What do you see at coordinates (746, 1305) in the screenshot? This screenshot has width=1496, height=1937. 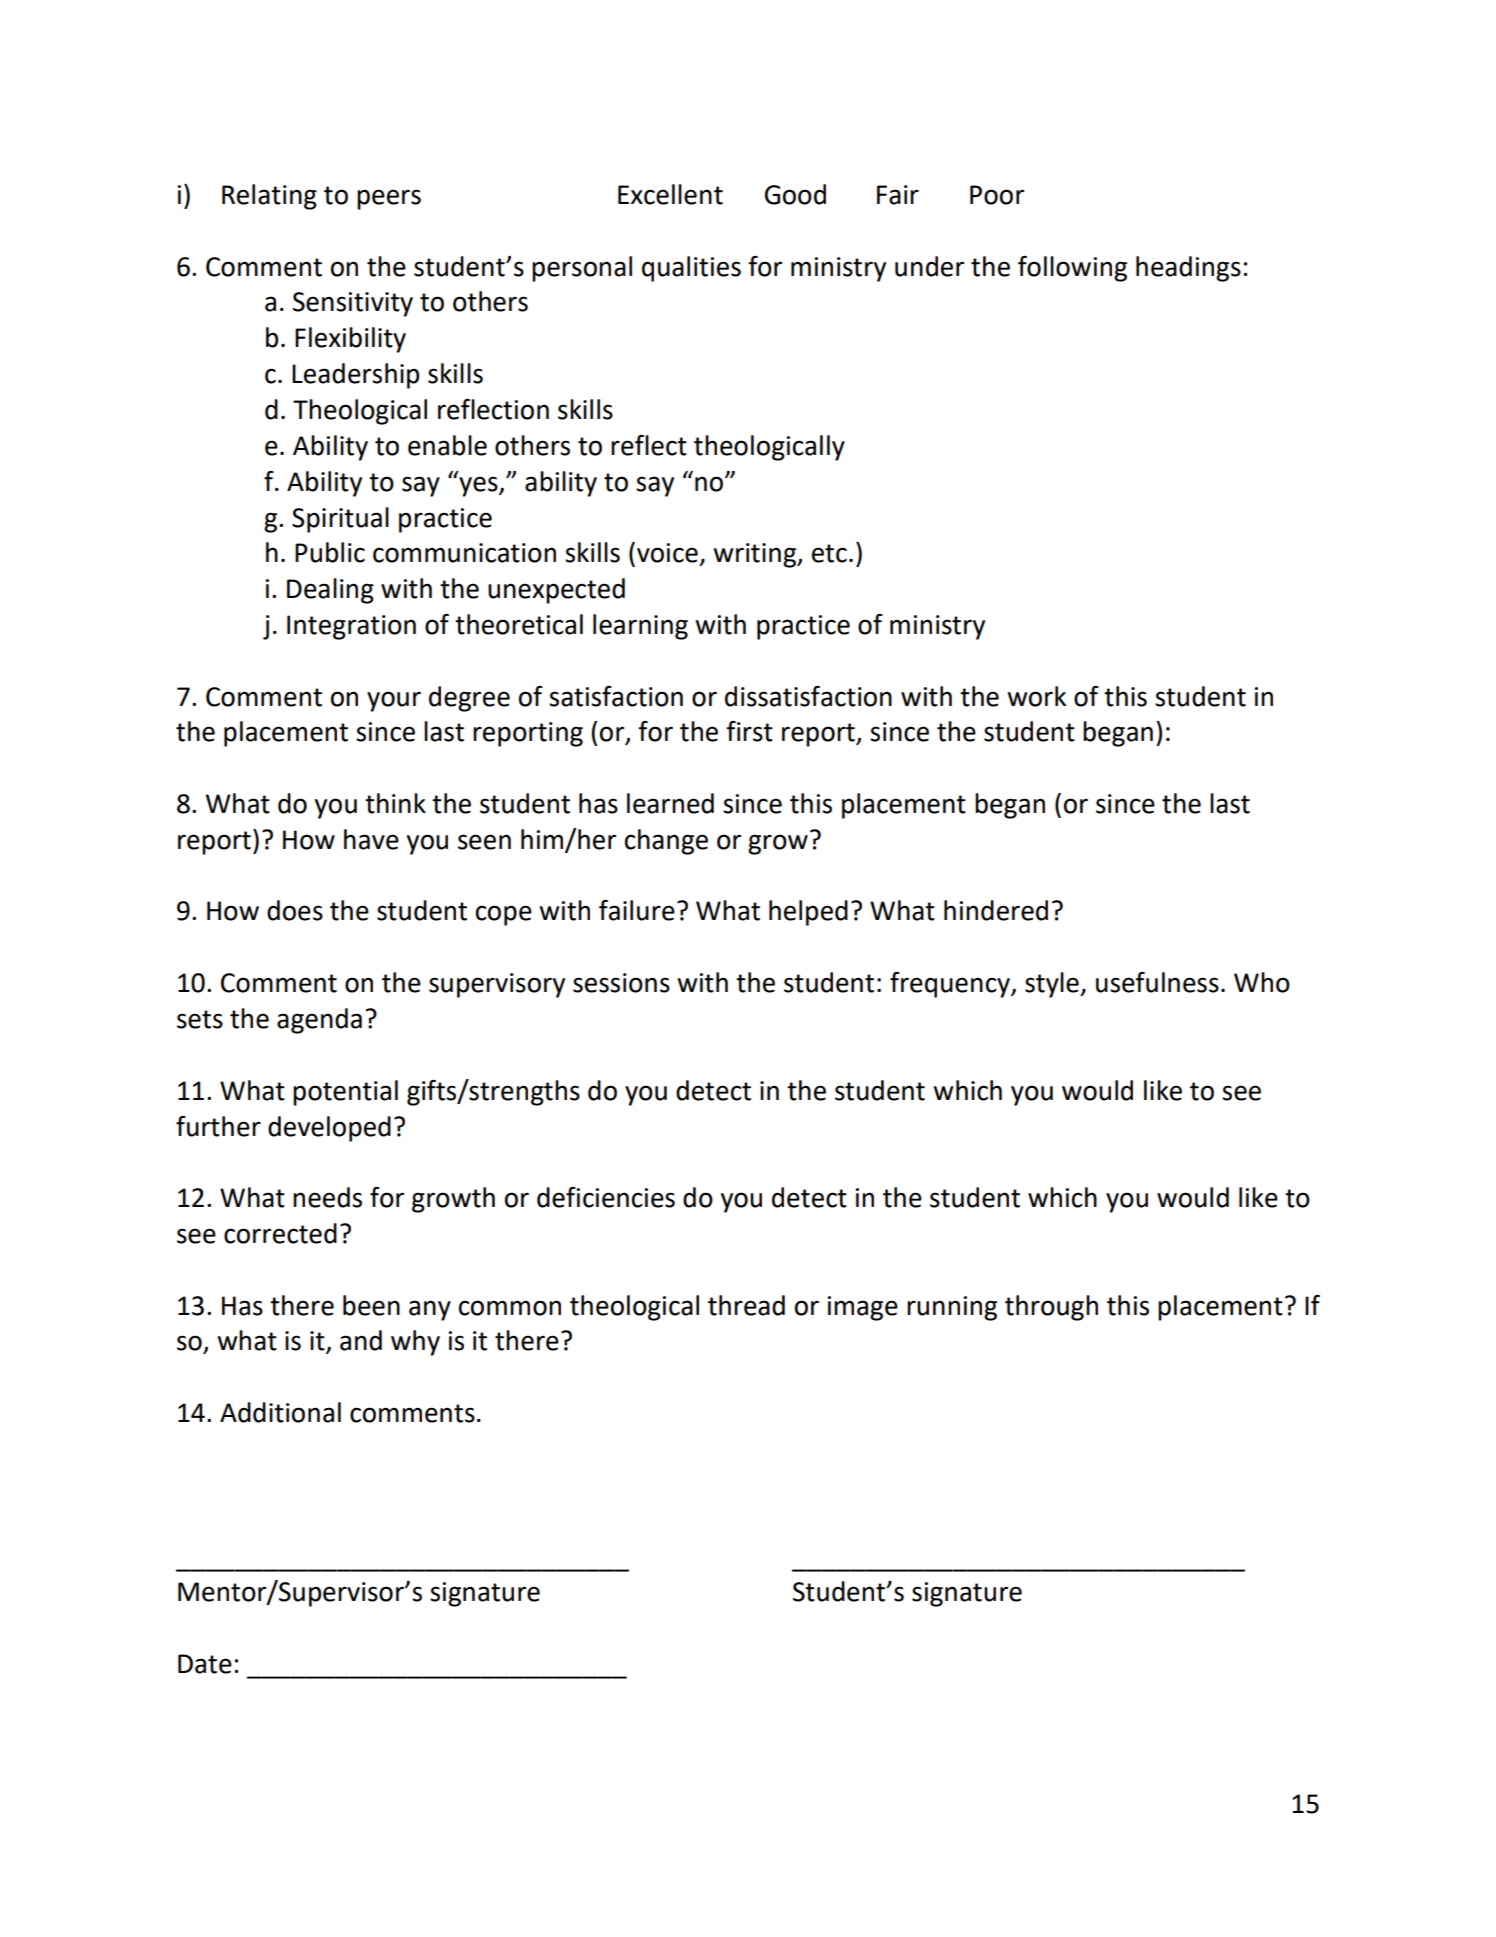 I see `thread` at bounding box center [746, 1305].
